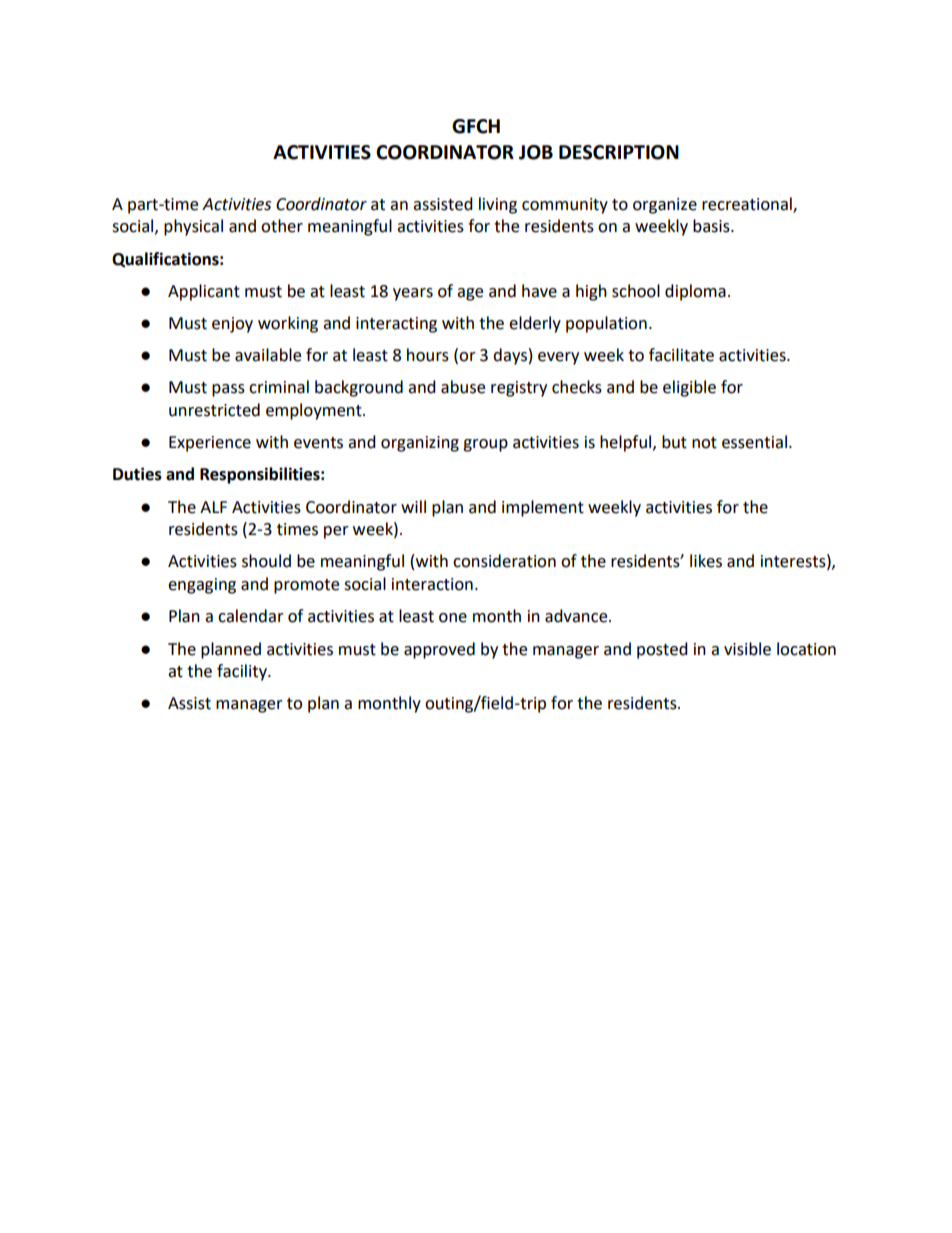  I want to click on abuse, so click(463, 387).
